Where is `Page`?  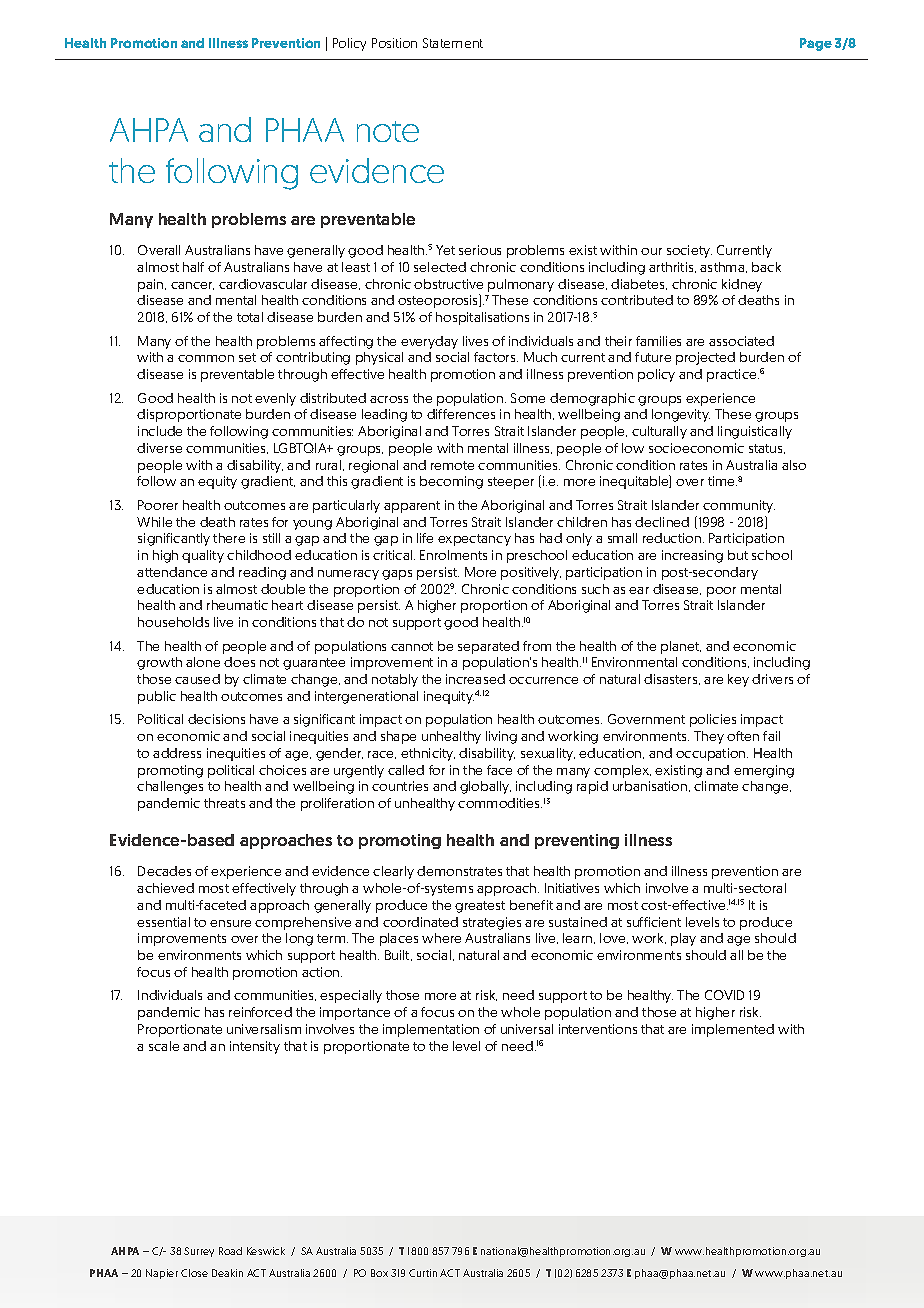 Page is located at coordinates (816, 44).
